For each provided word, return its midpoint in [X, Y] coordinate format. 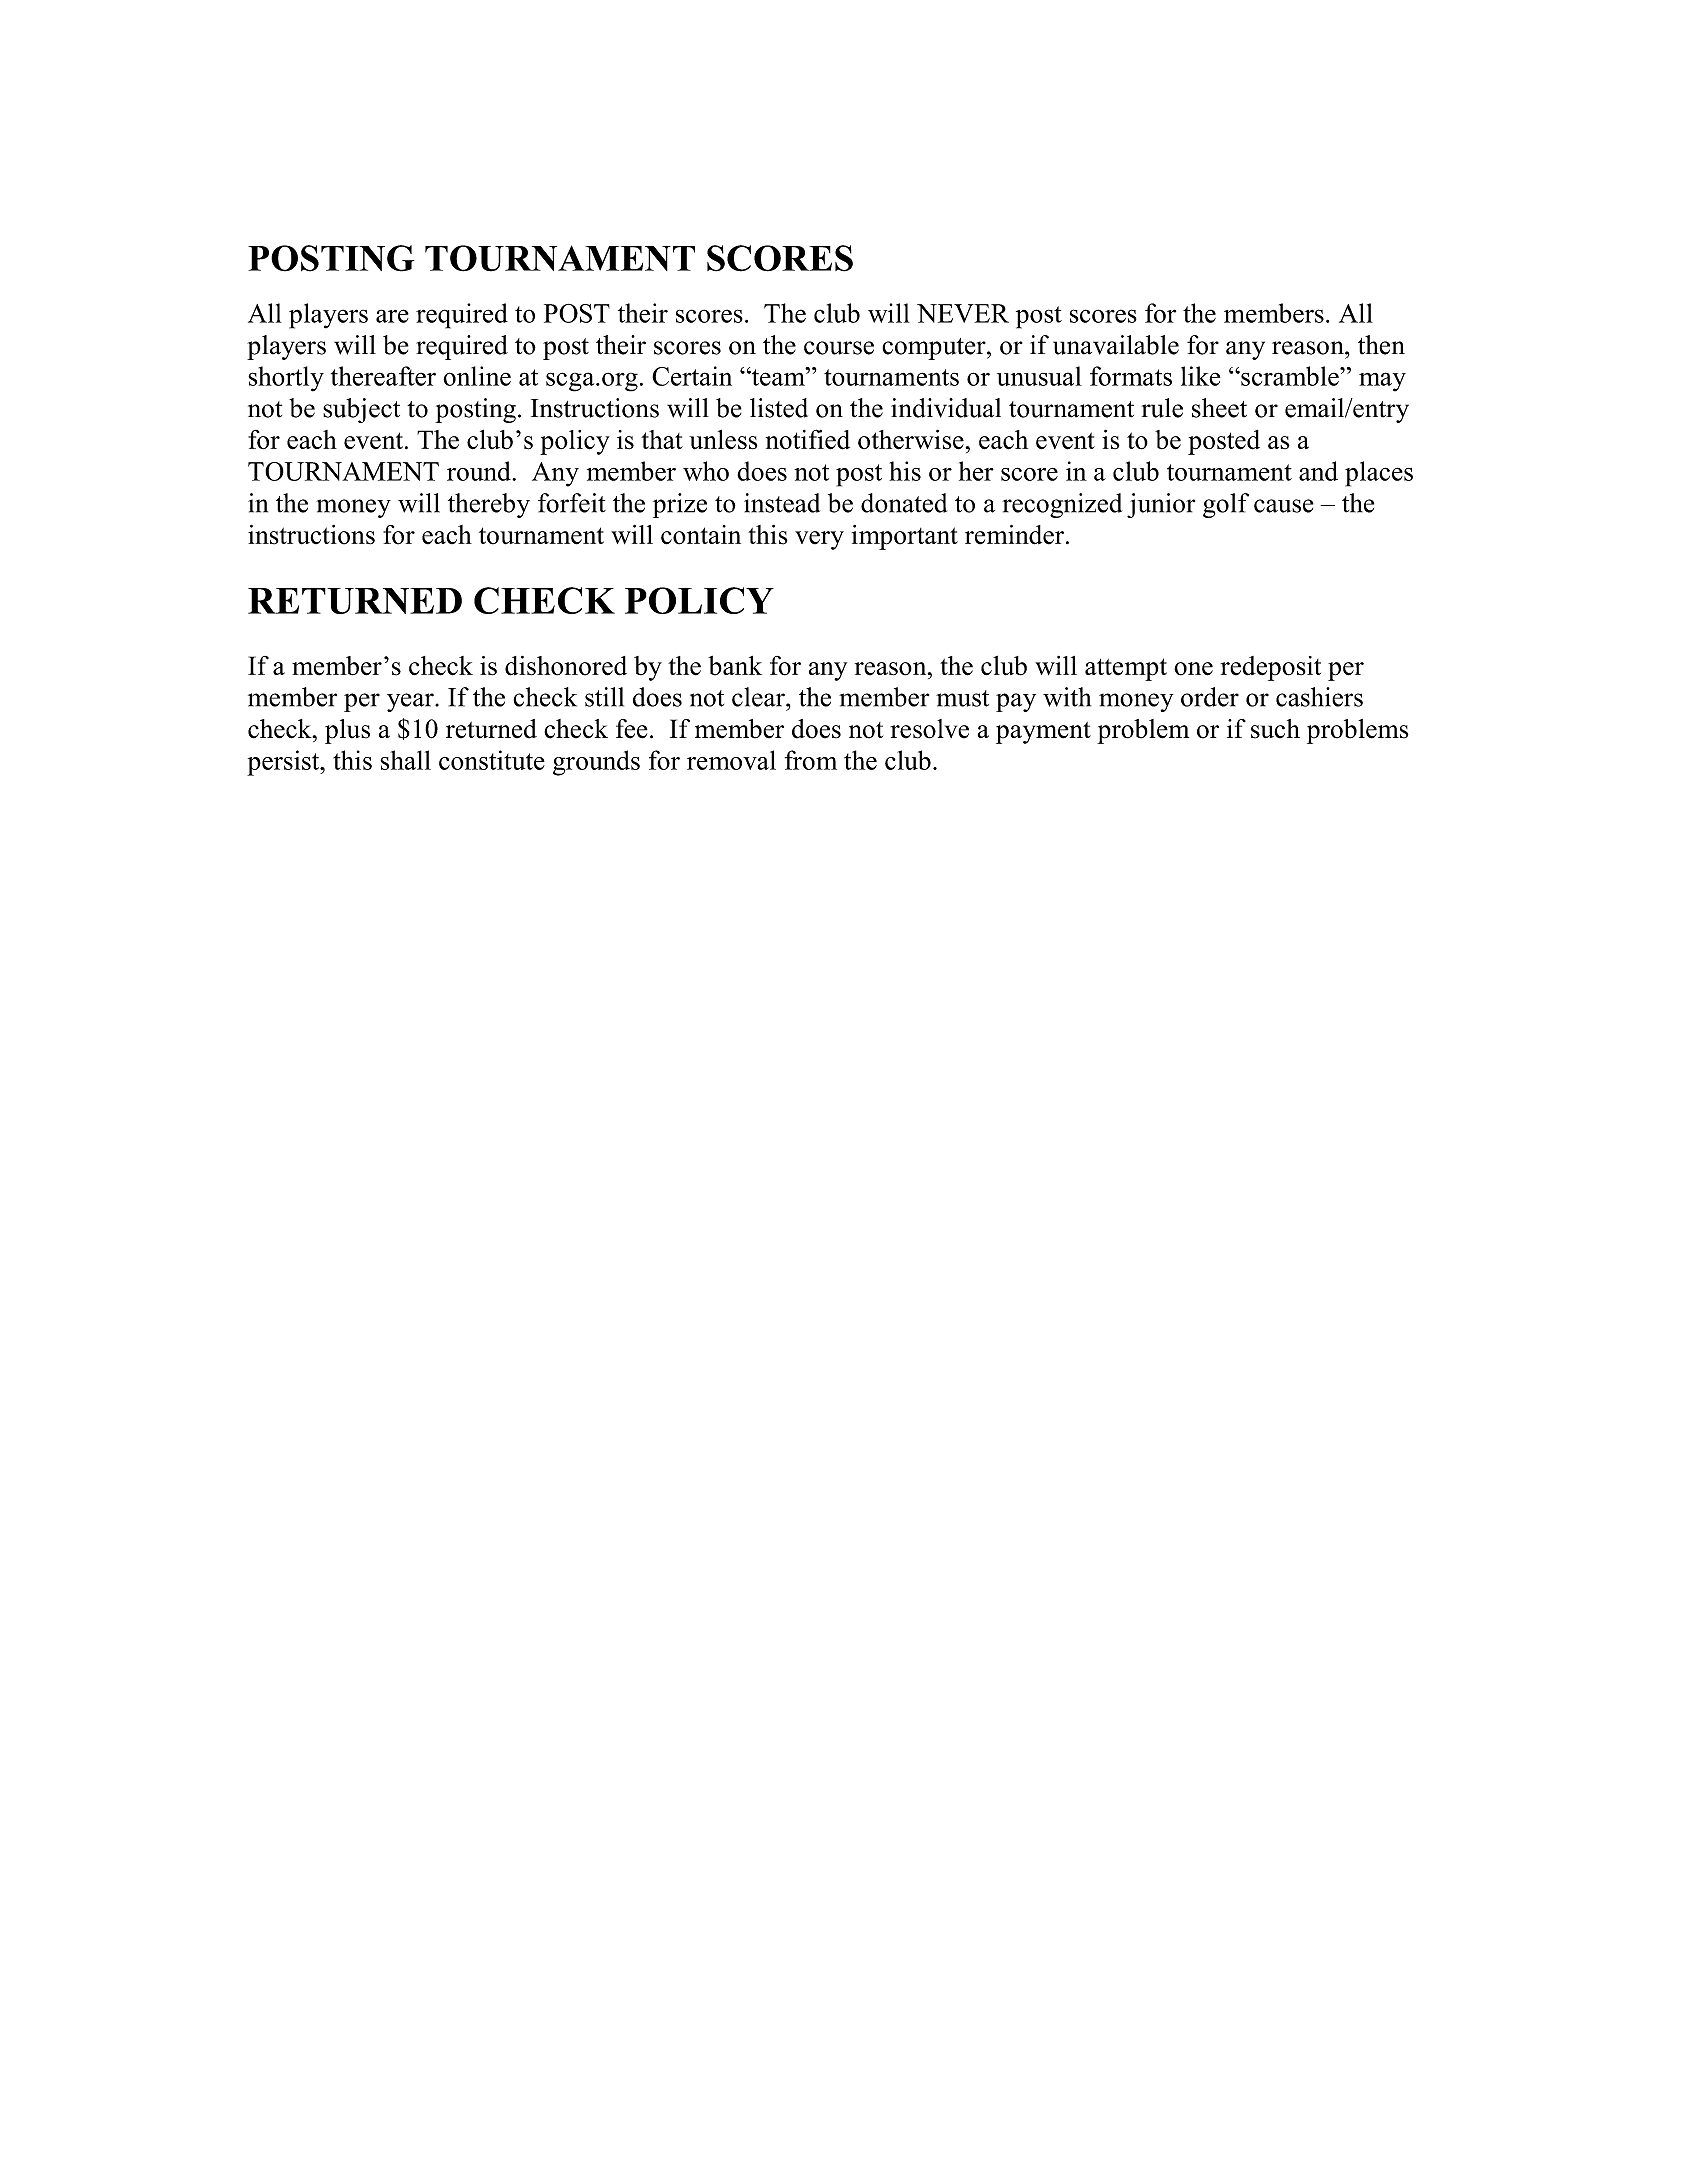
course [839, 348]
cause [1284, 506]
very [819, 540]
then [1381, 345]
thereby [489, 505]
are [392, 316]
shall [405, 760]
